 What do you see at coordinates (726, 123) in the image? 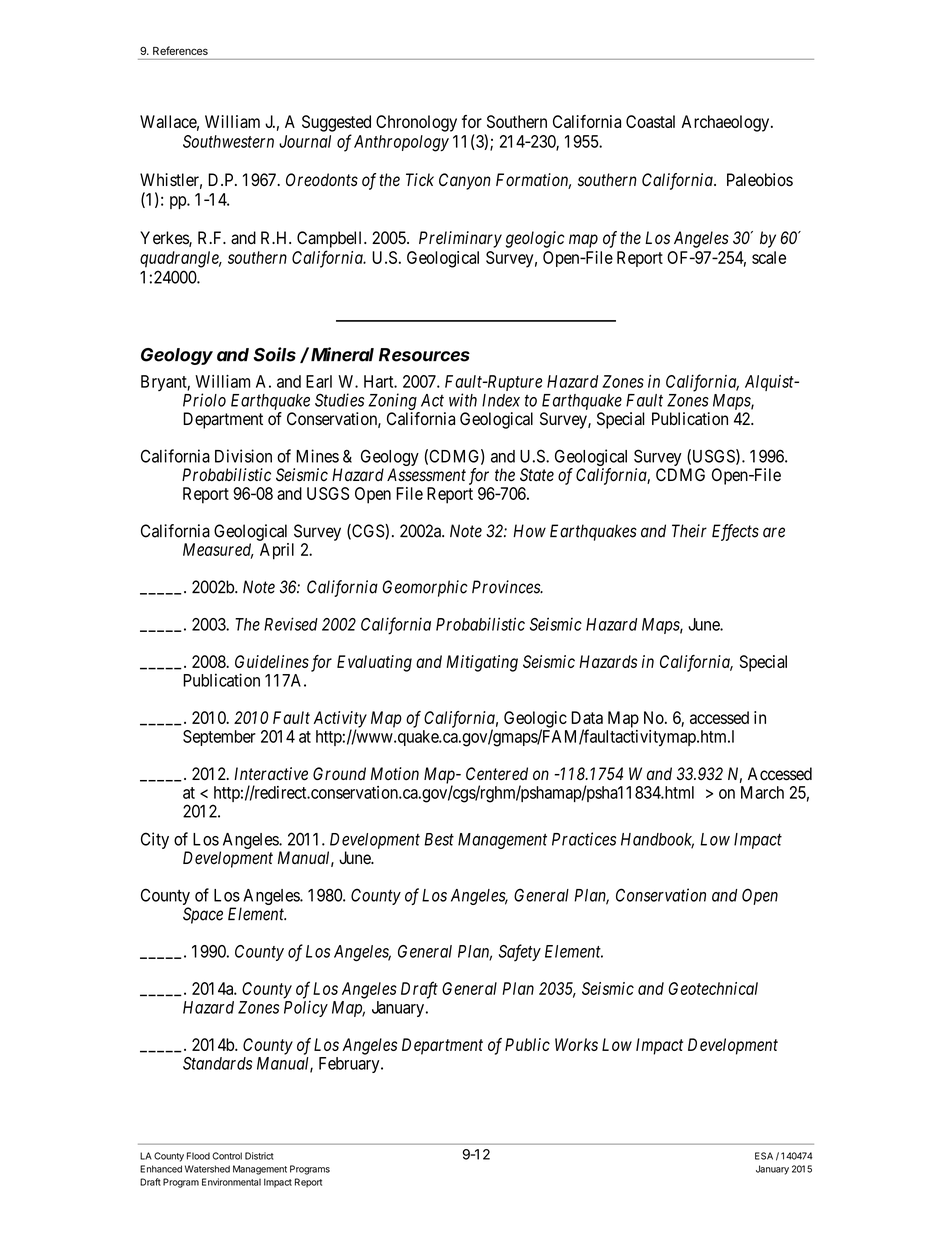
I see `Archaeology` at bounding box center [726, 123].
